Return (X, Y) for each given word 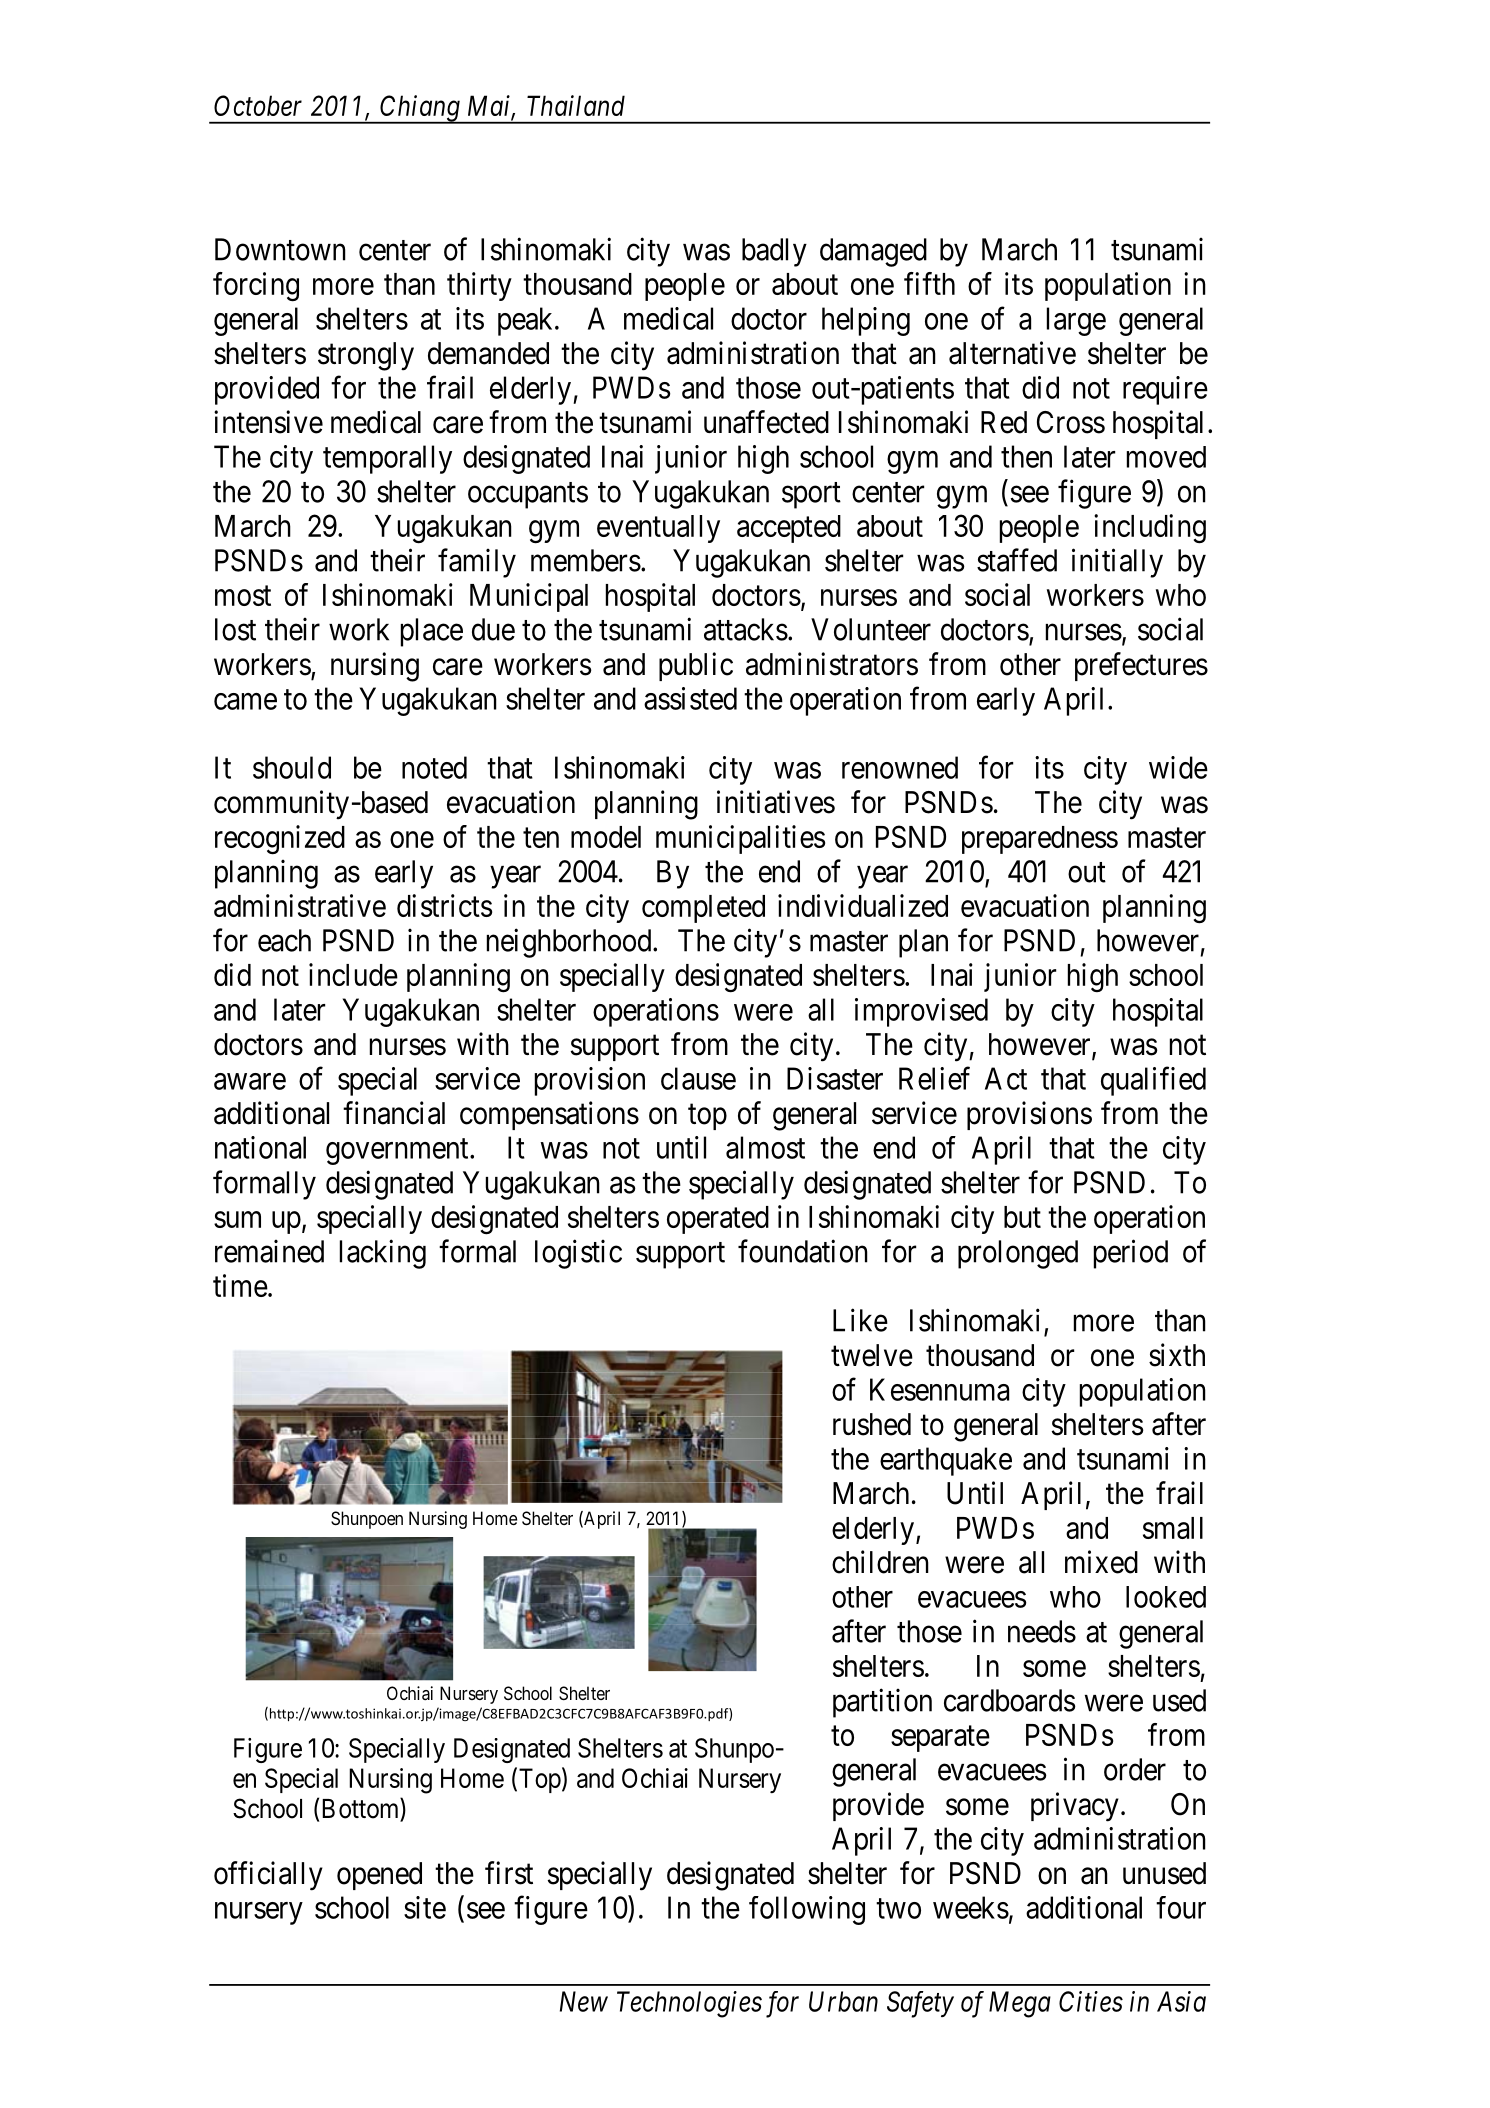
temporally (387, 459)
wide (1178, 767)
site (425, 1907)
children (880, 1562)
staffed (1017, 560)
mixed (1101, 1562)
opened (379, 1876)
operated (718, 1220)
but (1022, 1217)
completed (703, 909)
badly (774, 252)
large (1076, 321)
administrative (300, 905)
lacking (383, 1254)
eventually (658, 529)
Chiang (420, 109)
